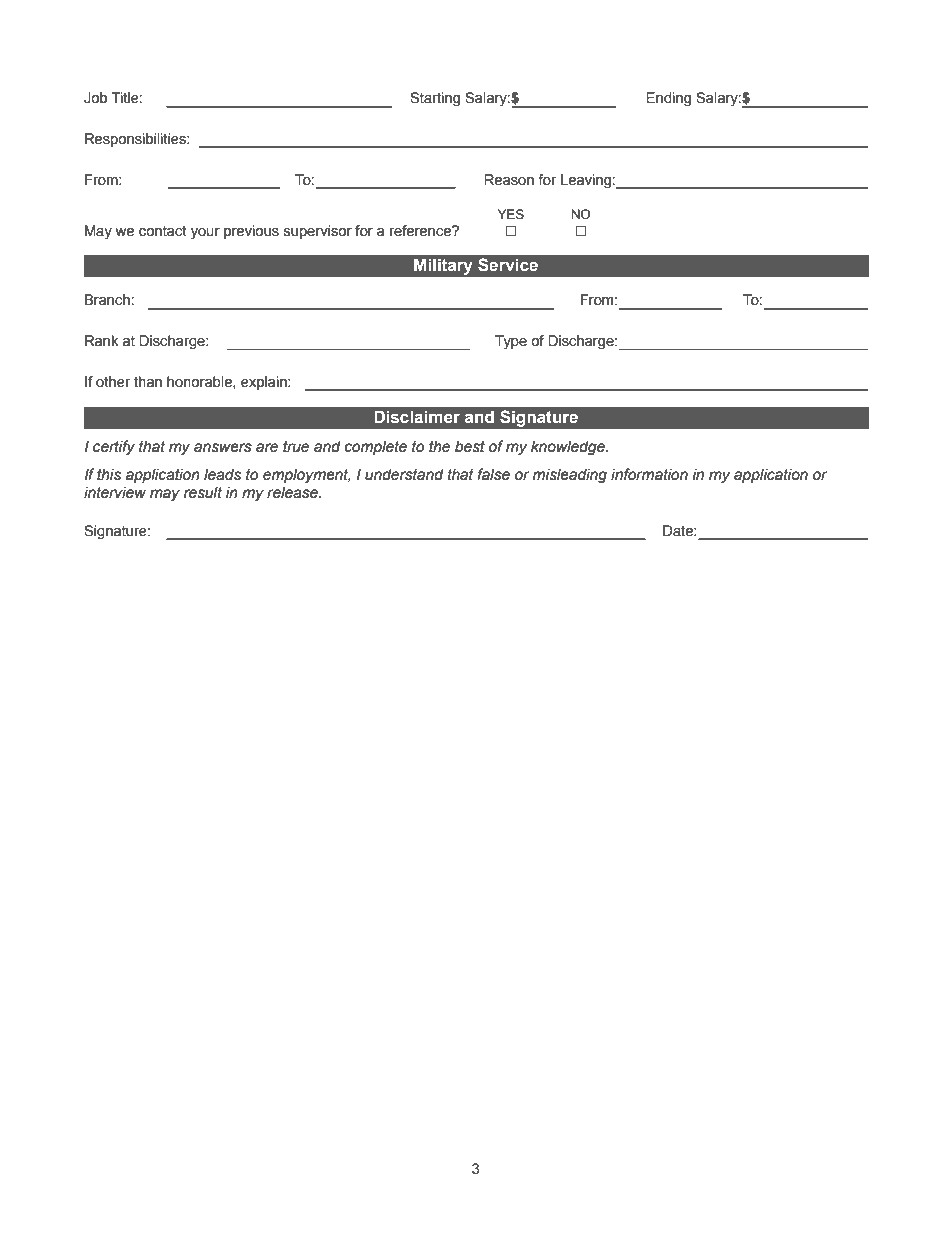 The height and width of the image is (1233, 952). Describe the element at coordinates (435, 99) in the image. I see `Starting` at that location.
